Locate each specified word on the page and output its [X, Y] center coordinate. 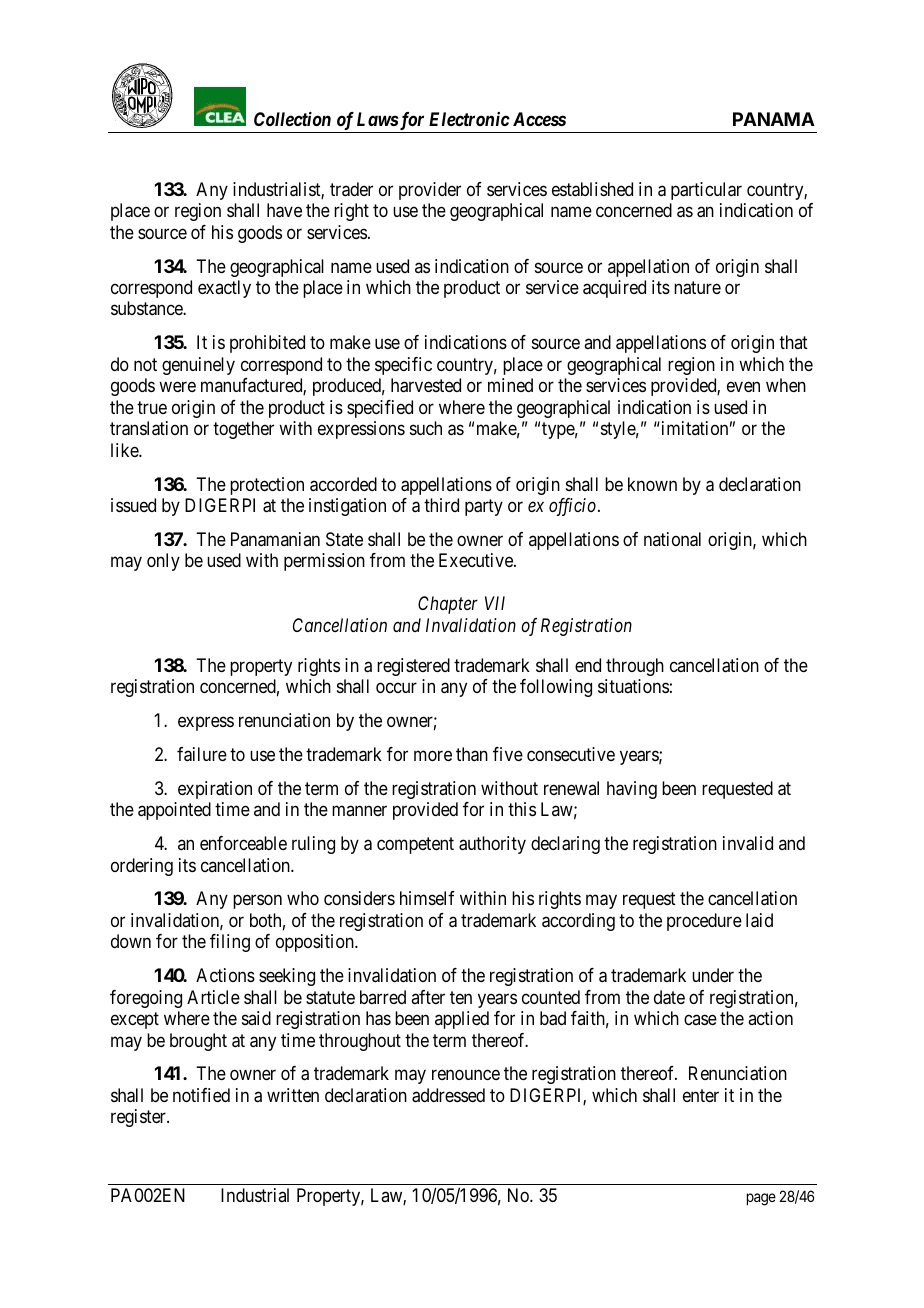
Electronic [469, 119]
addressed [448, 1095]
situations [633, 686]
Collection [292, 119]
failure [202, 754]
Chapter [448, 605]
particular [706, 191]
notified [201, 1095]
